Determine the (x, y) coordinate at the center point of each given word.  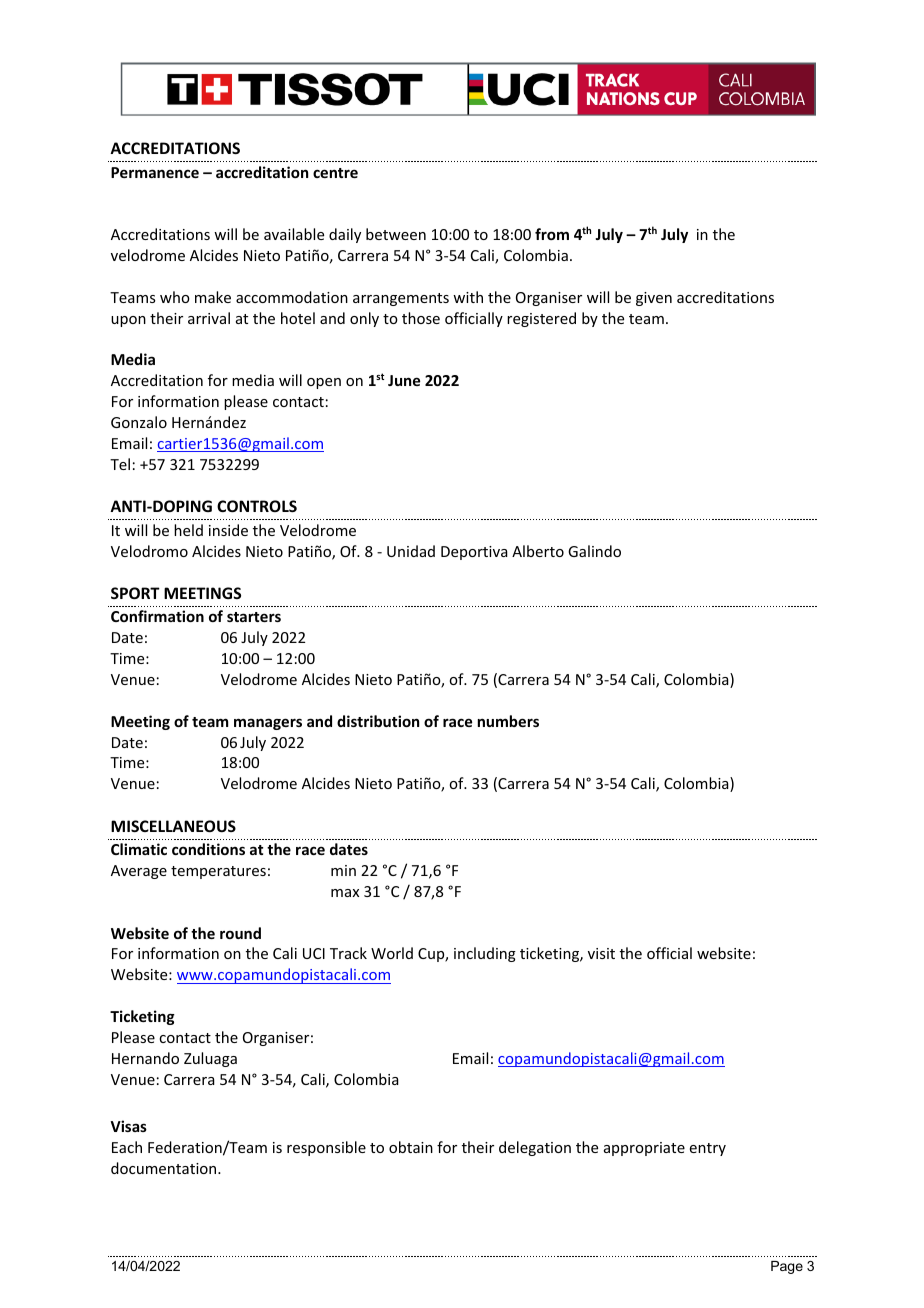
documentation (165, 1168)
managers (268, 724)
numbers (508, 721)
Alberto (538, 551)
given (654, 299)
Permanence (155, 172)
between (396, 234)
